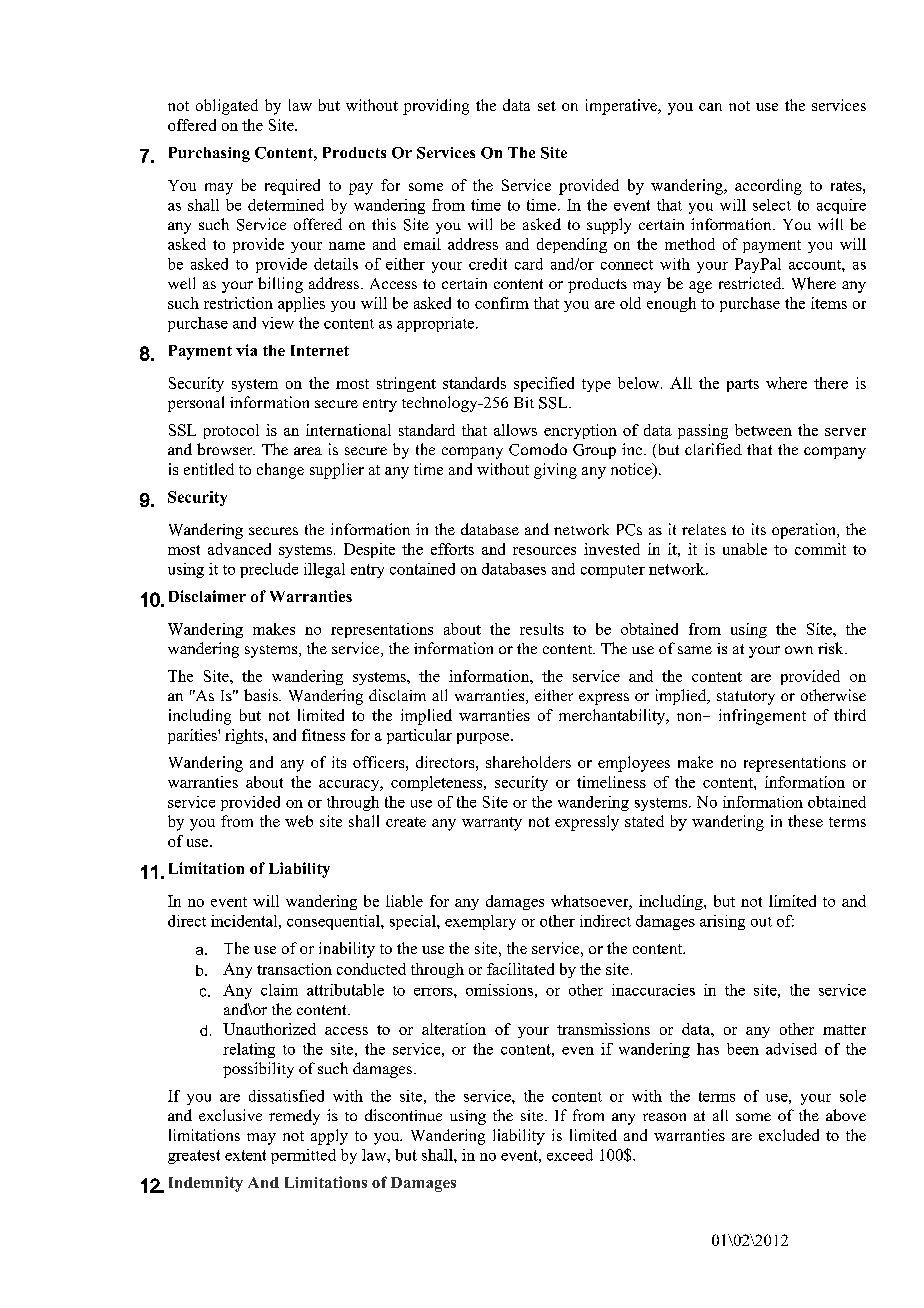 Image resolution: width=924 pixels, height=1308 pixels. What do you see at coordinates (547, 106) in the image?
I see `set` at bounding box center [547, 106].
